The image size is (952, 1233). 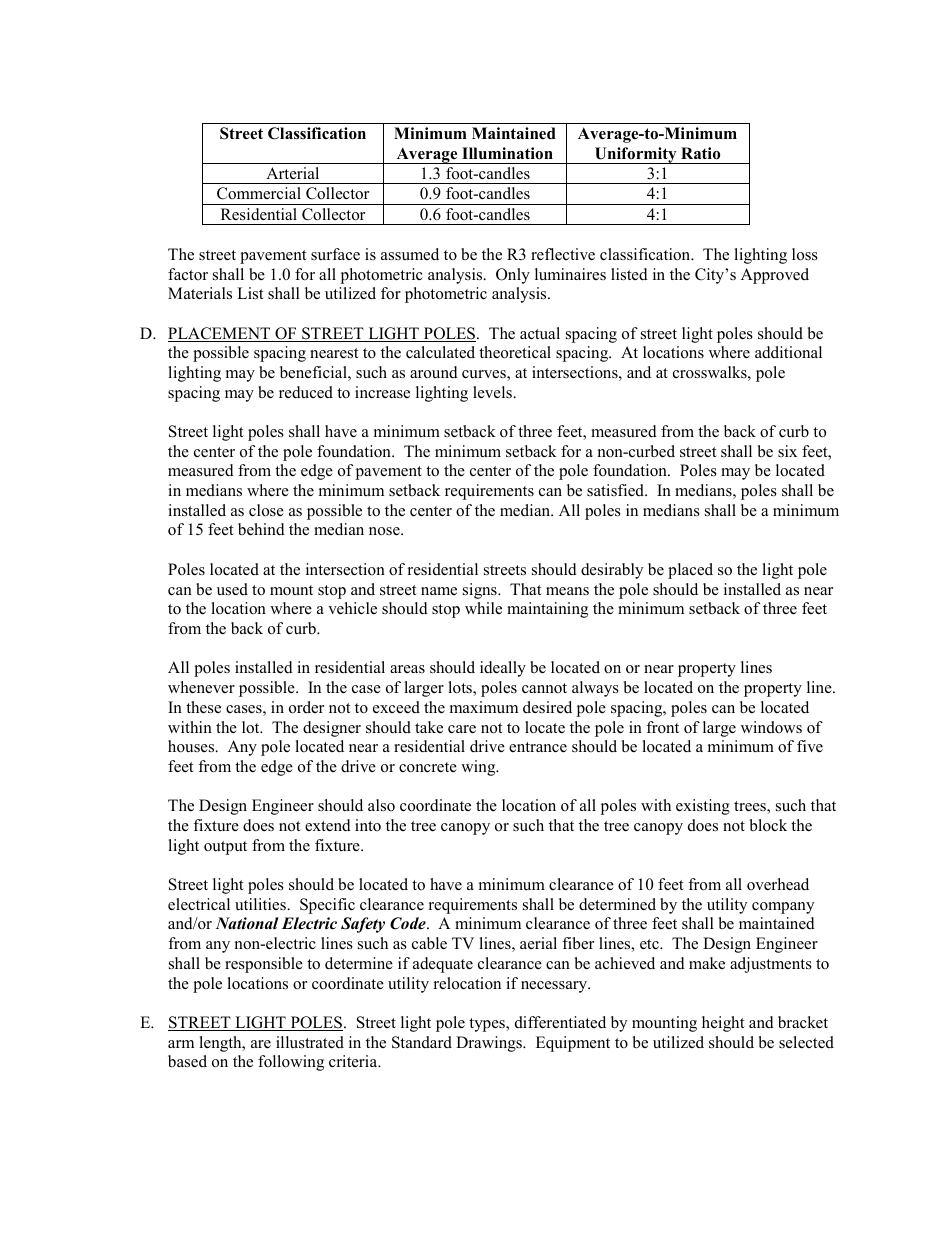 I want to click on Commercial, so click(x=259, y=193).
